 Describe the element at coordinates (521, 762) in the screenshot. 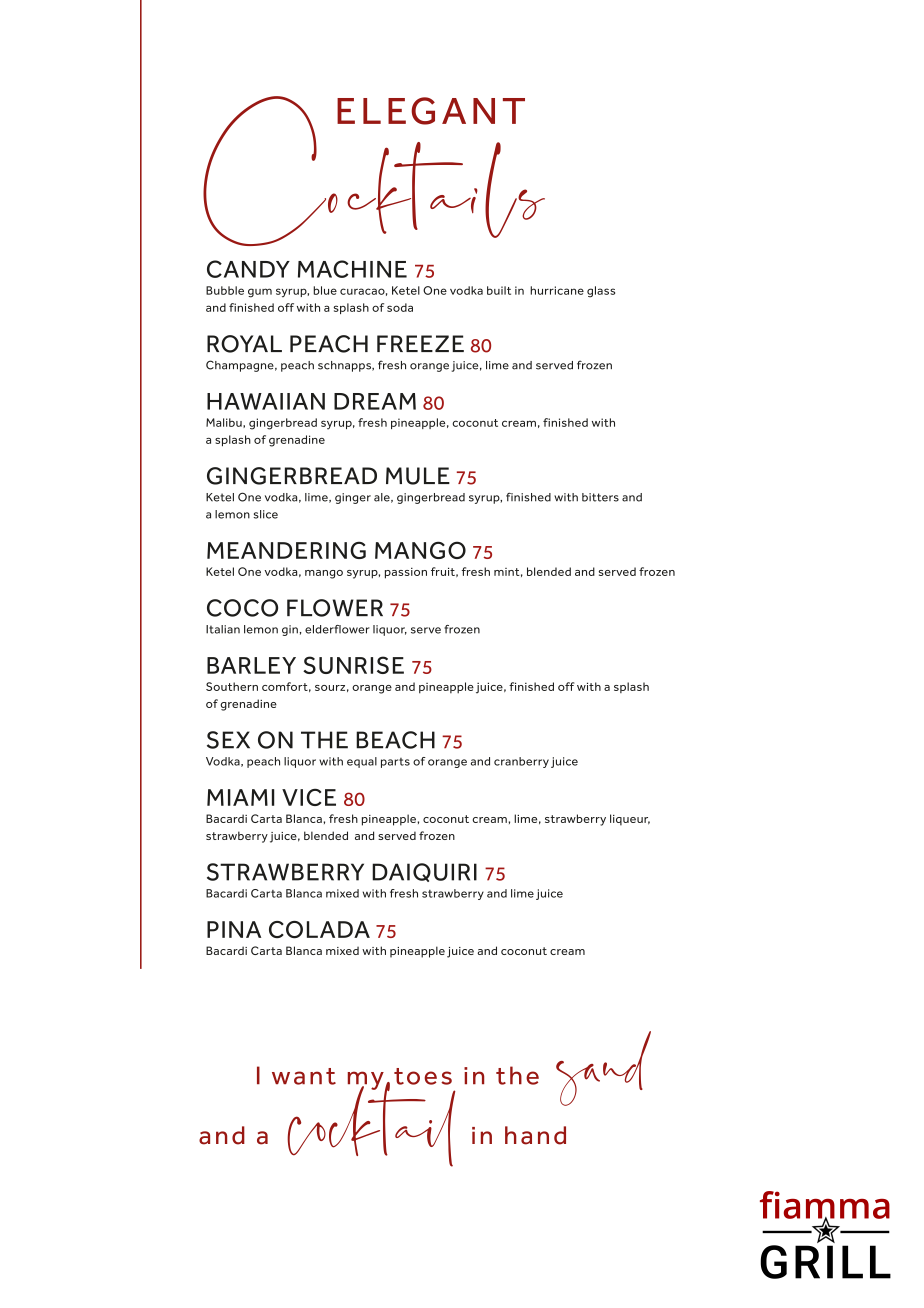

I see `cranberry` at that location.
